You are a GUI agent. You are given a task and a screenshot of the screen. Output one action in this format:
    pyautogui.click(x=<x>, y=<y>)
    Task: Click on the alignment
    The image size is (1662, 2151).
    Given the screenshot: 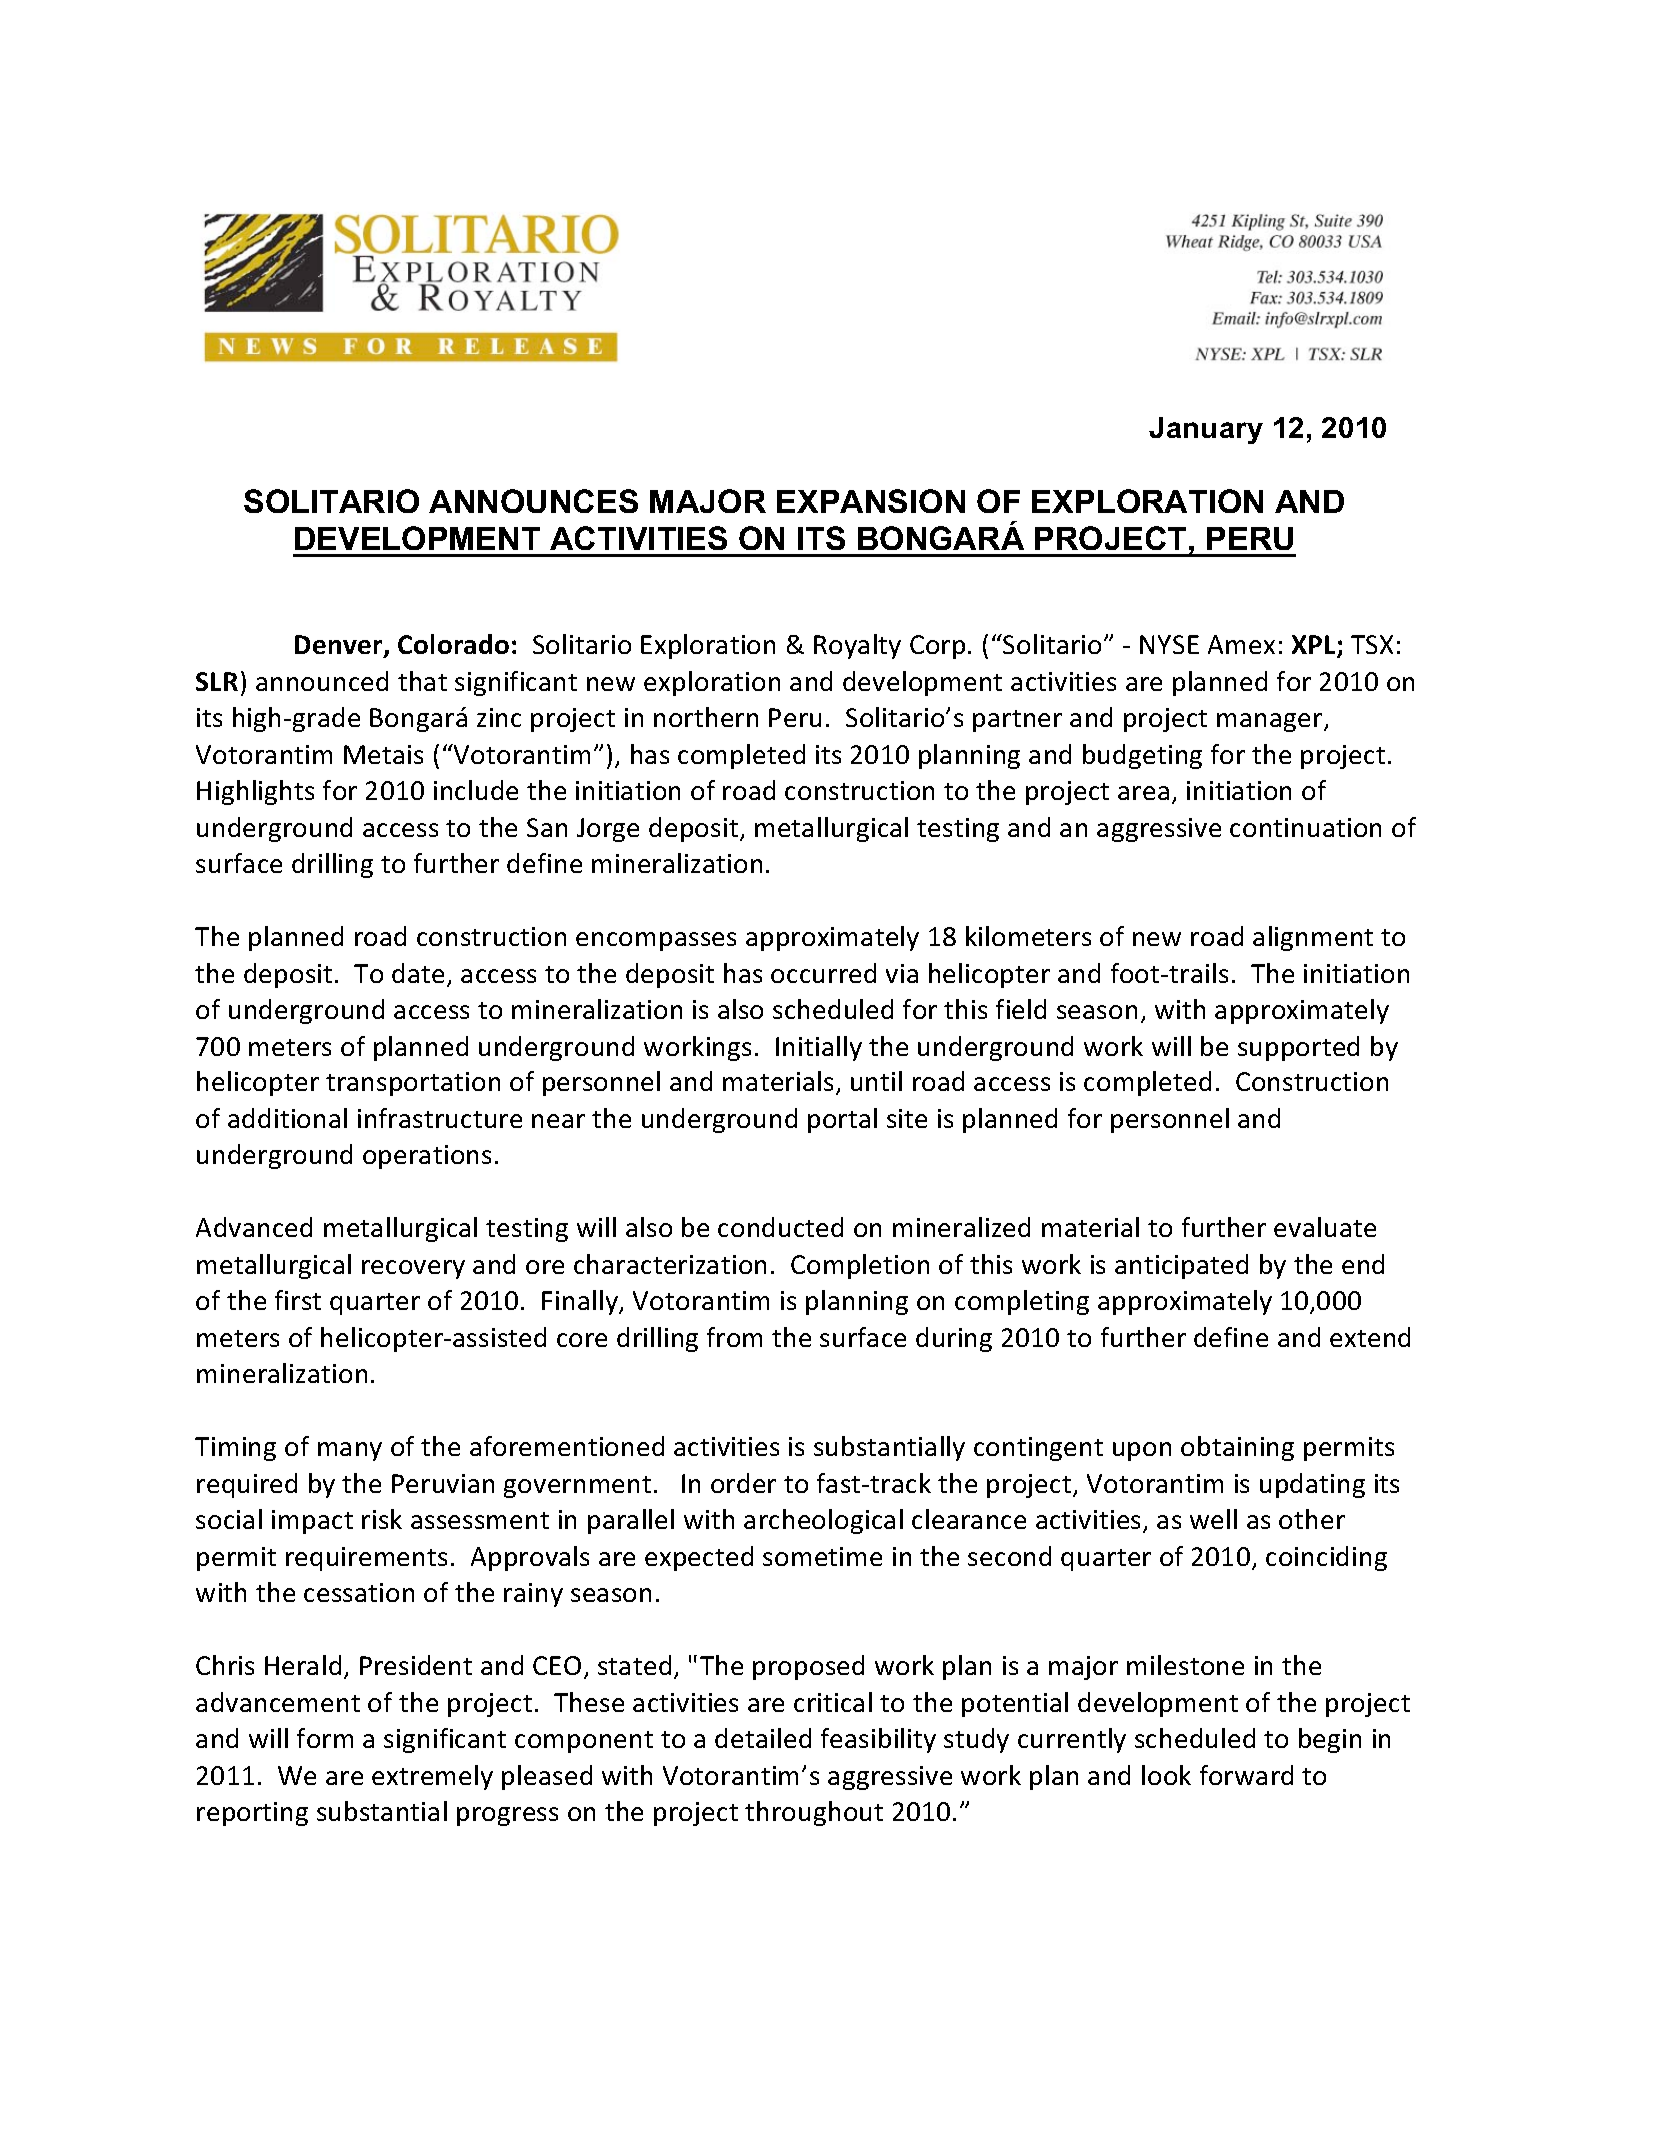 What is the action you would take?
    pyautogui.click(x=1313, y=938)
